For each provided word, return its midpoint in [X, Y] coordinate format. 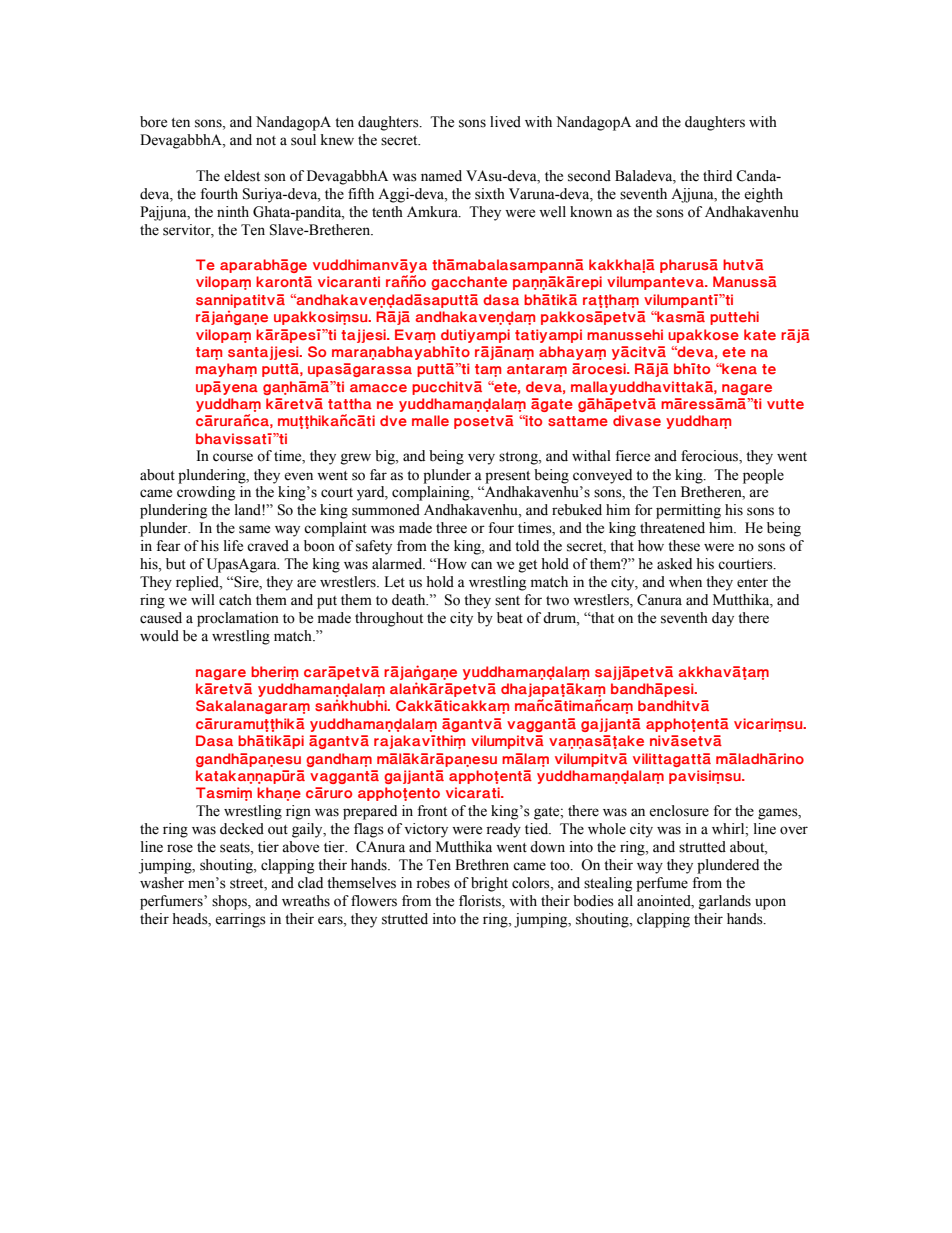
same [254, 529]
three [451, 528]
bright [489, 884]
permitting [688, 511]
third [717, 175]
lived [505, 122]
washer [162, 883]
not [266, 141]
